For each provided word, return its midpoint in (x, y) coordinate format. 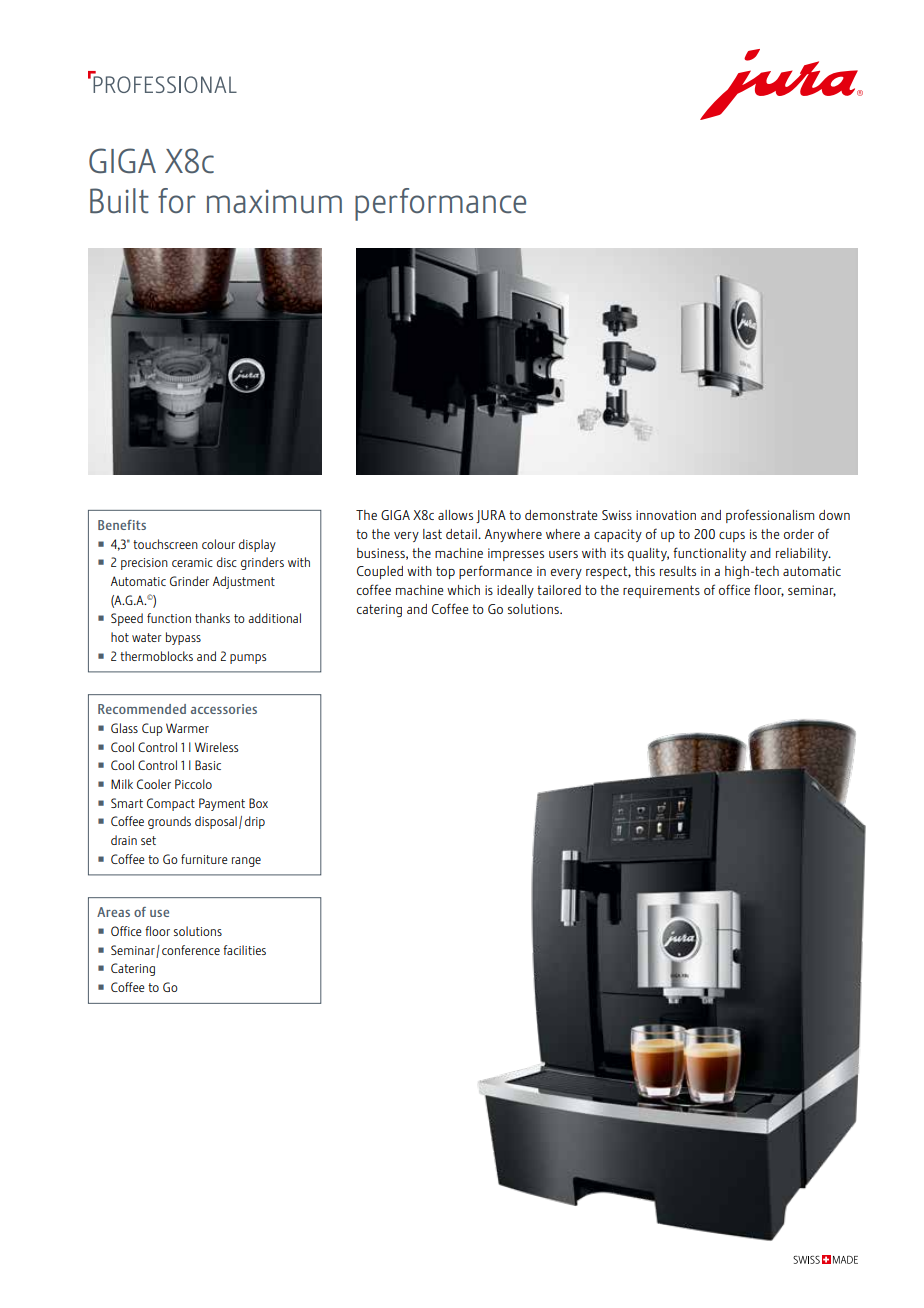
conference (191, 950)
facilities (244, 950)
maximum (274, 201)
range (246, 862)
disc (227, 562)
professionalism (770, 516)
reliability (803, 554)
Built (119, 201)
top (445, 572)
